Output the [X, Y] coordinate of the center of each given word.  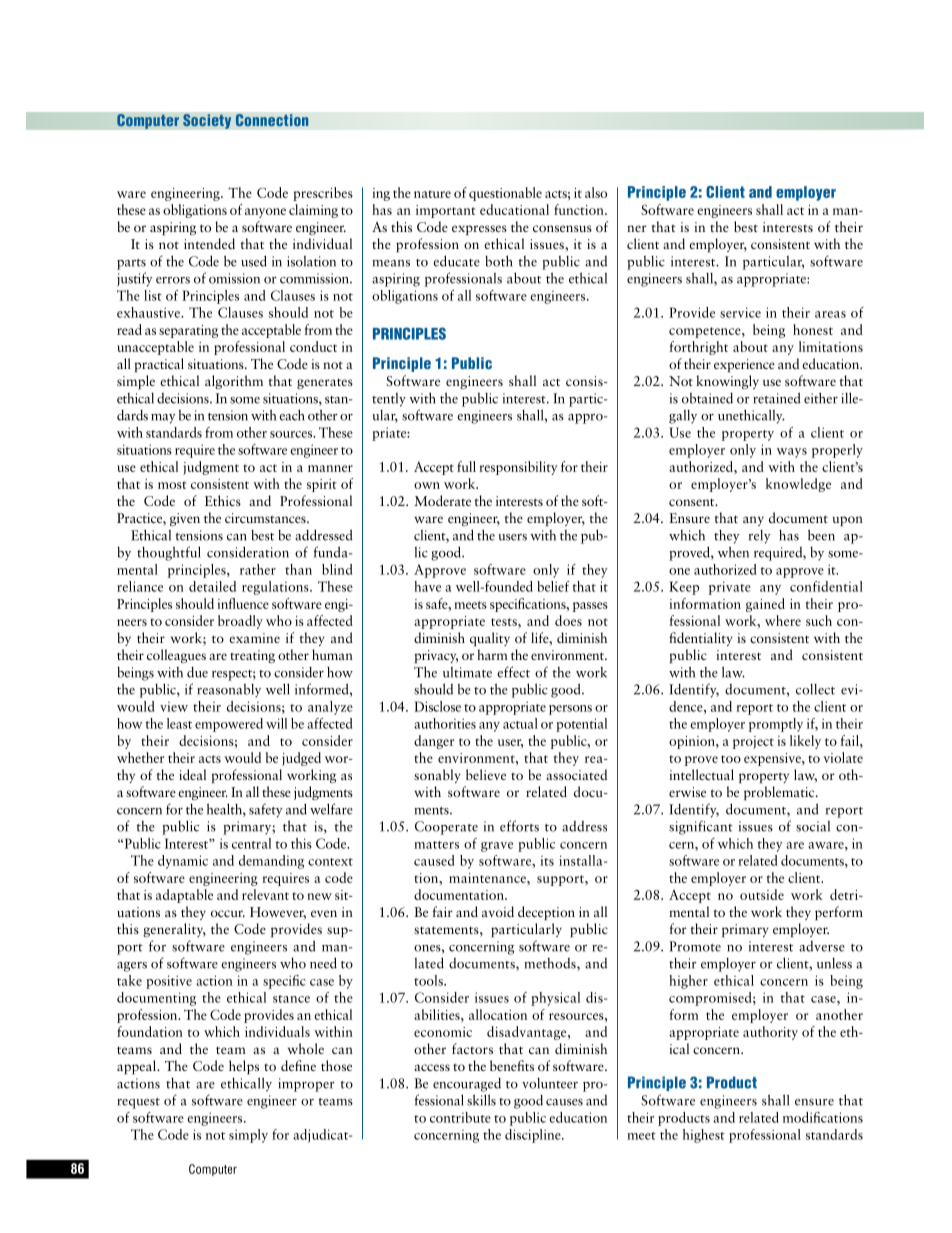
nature [432, 194]
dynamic [183, 862]
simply [248, 1136]
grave [497, 847]
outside [762, 894]
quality [490, 639]
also [596, 192]
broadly [240, 622]
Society [207, 121]
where [783, 620]
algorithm [234, 382]
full [466, 466]
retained [777, 398]
